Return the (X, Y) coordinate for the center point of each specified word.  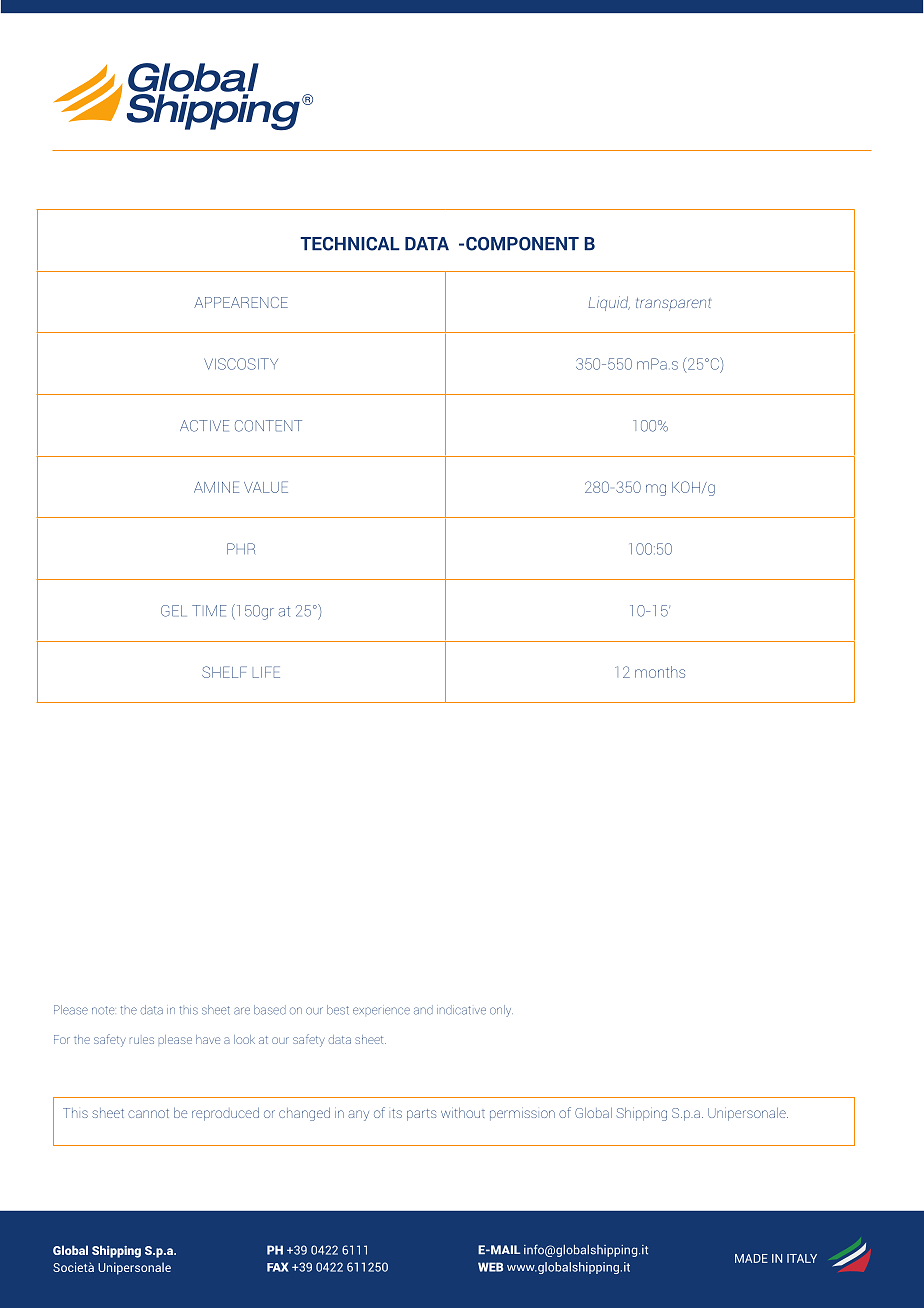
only (501, 1011)
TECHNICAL (350, 244)
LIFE (266, 672)
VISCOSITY (241, 364)
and (423, 1010)
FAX (278, 1267)
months (660, 672)
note (103, 1010)
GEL (174, 611)
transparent (673, 304)
